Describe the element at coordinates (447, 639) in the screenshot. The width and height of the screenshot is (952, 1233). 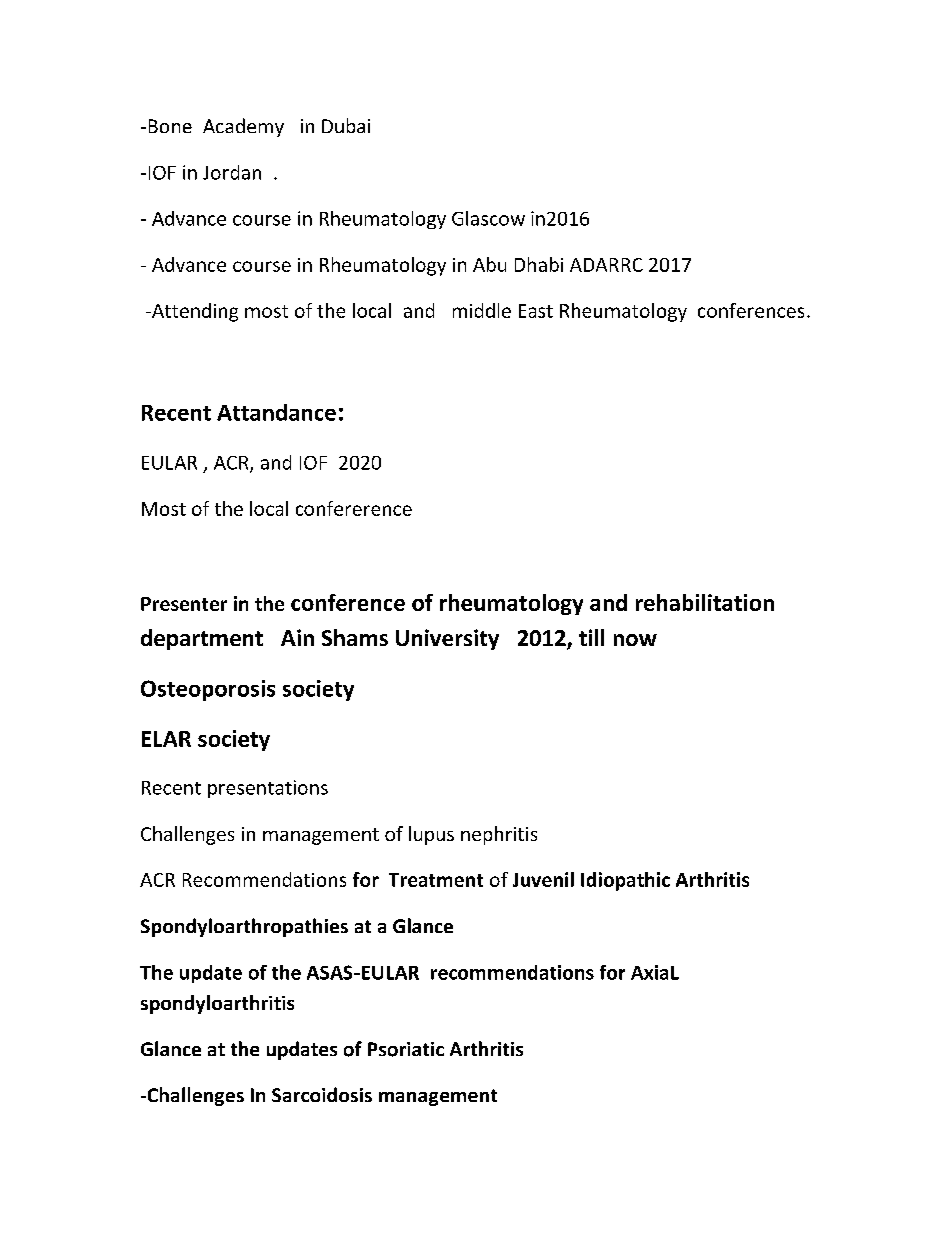
I see `University` at that location.
